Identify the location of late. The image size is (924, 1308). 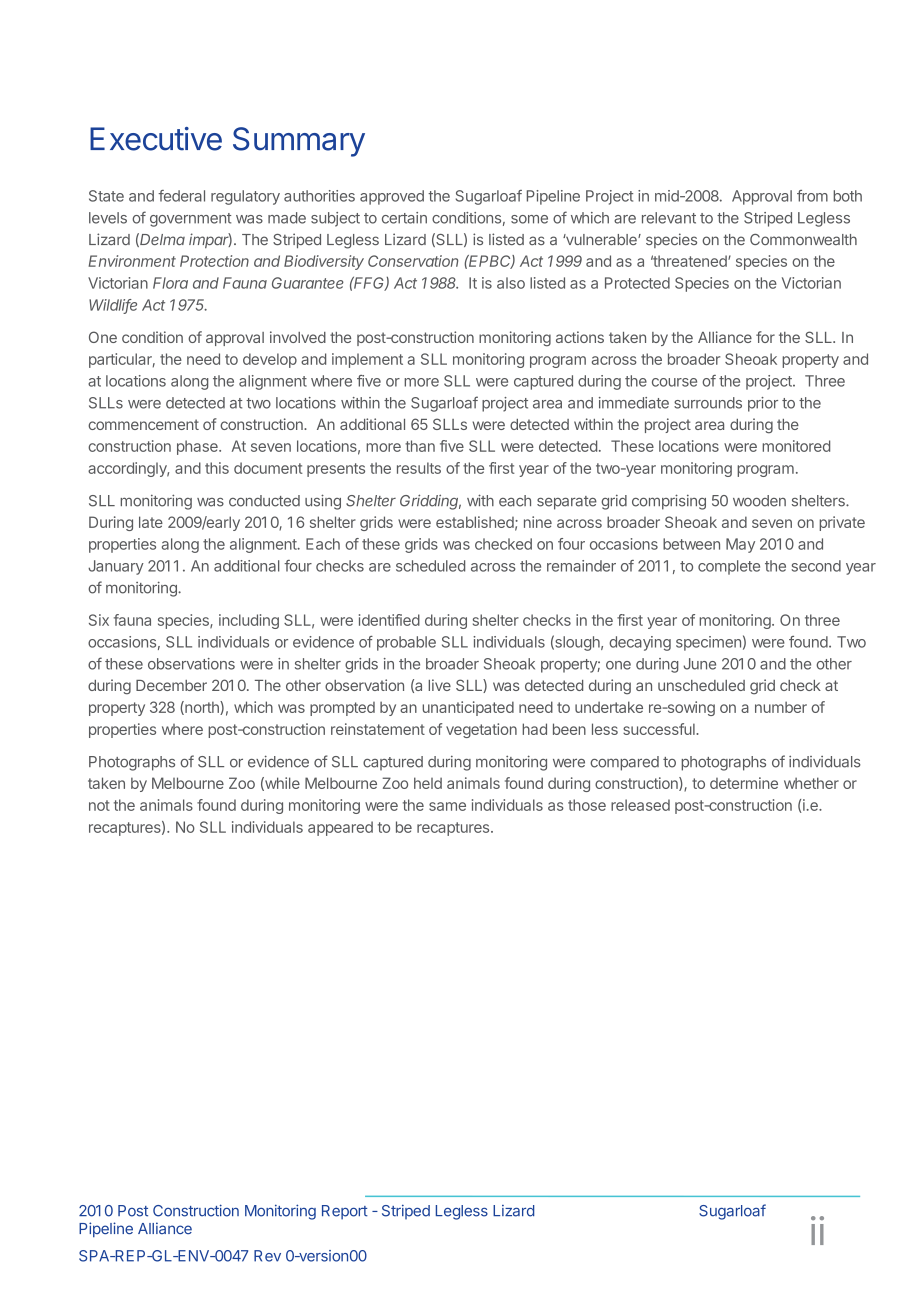
(151, 522).
